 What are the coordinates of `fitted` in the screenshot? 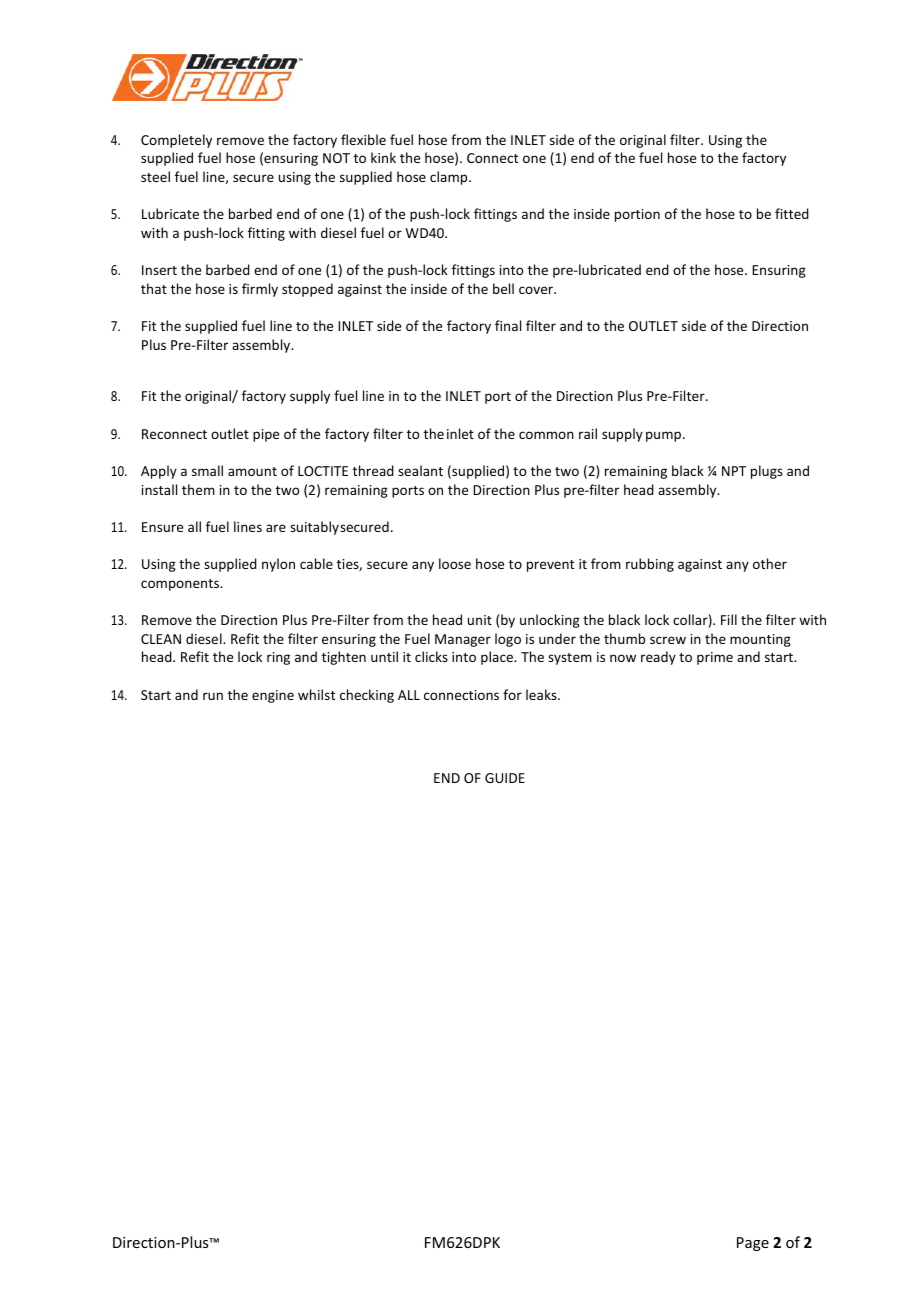 It's located at (792, 213).
